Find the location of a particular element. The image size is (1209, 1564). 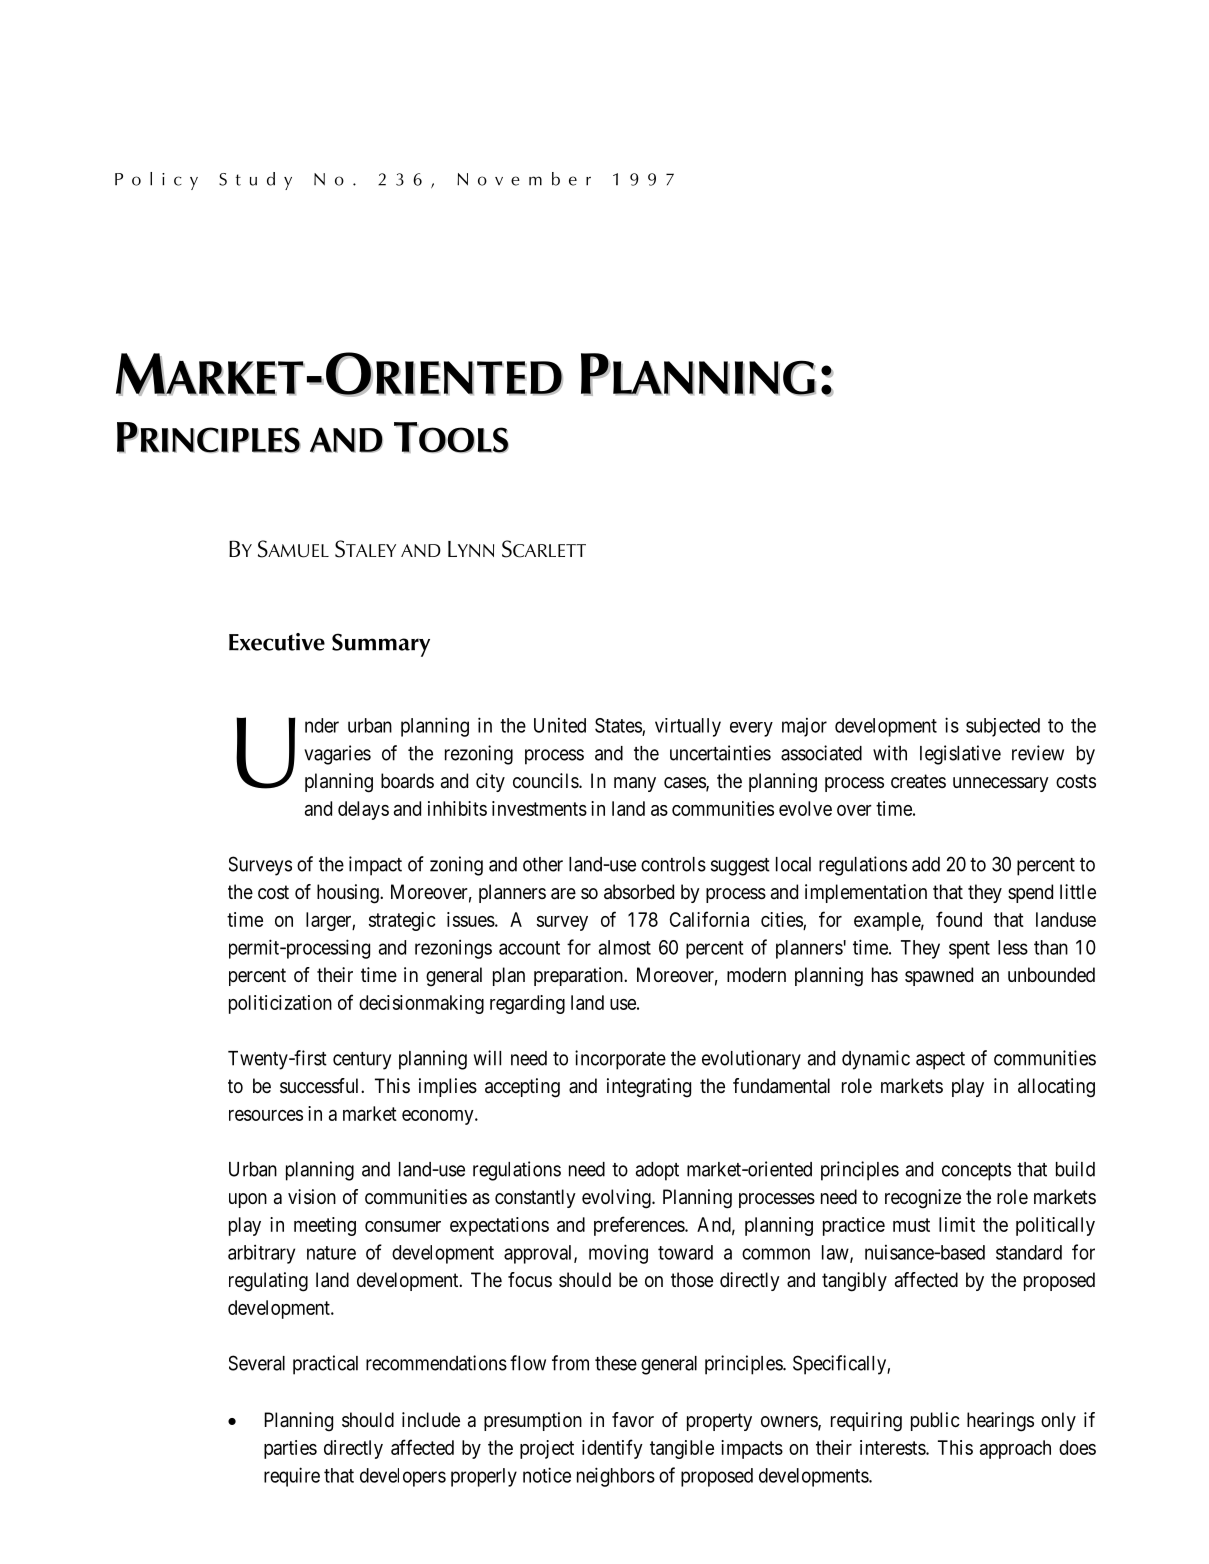

virtually is located at coordinates (688, 727).
